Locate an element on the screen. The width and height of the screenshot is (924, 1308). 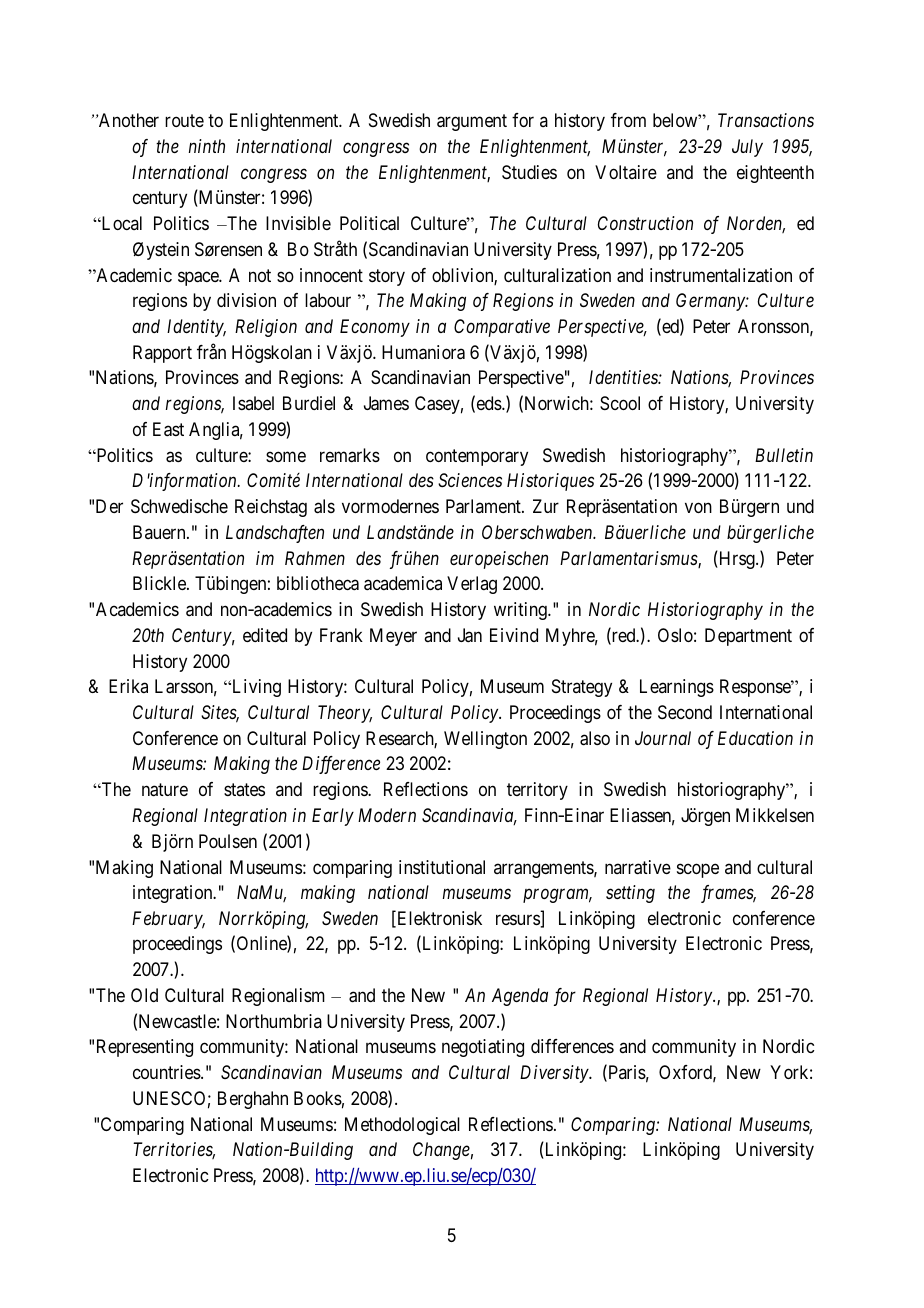
edited is located at coordinates (265, 635).
